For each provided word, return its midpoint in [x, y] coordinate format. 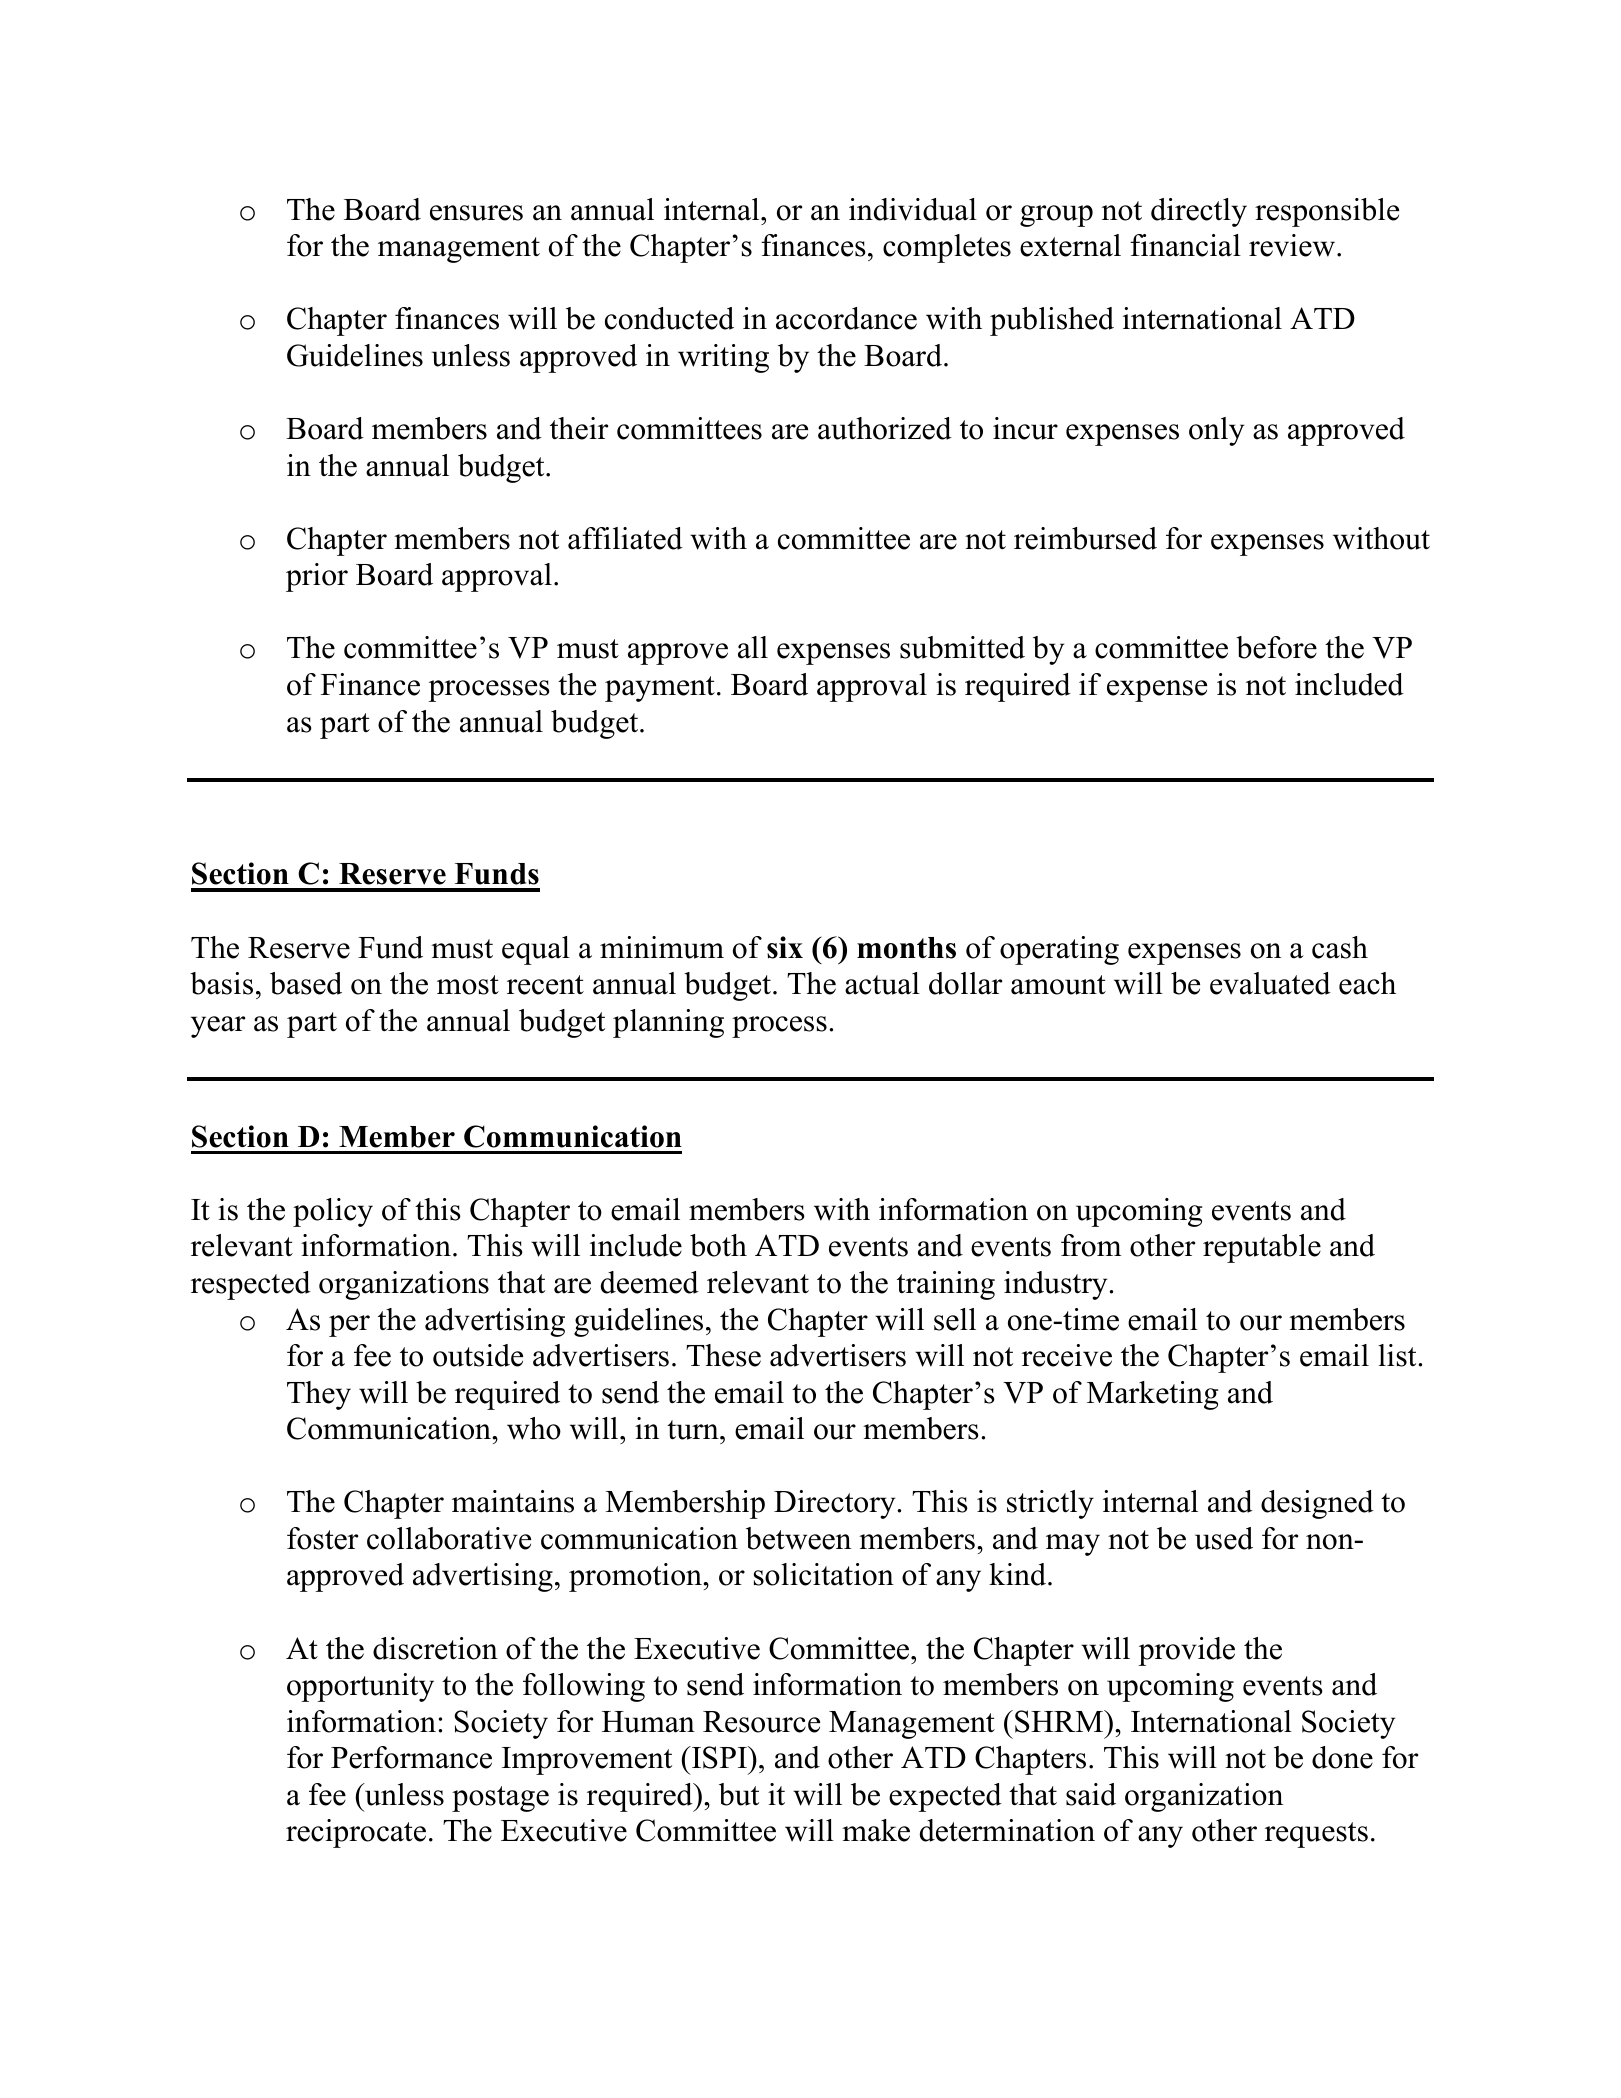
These [723, 1355]
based [306, 983]
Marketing [1152, 1395]
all [753, 647]
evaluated [1270, 983]
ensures [476, 213]
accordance [846, 318]
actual [882, 983]
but [739, 1794]
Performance [411, 1757]
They [319, 1395]
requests [1316, 1835]
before [1276, 647]
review [1293, 245]
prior [317, 577]
